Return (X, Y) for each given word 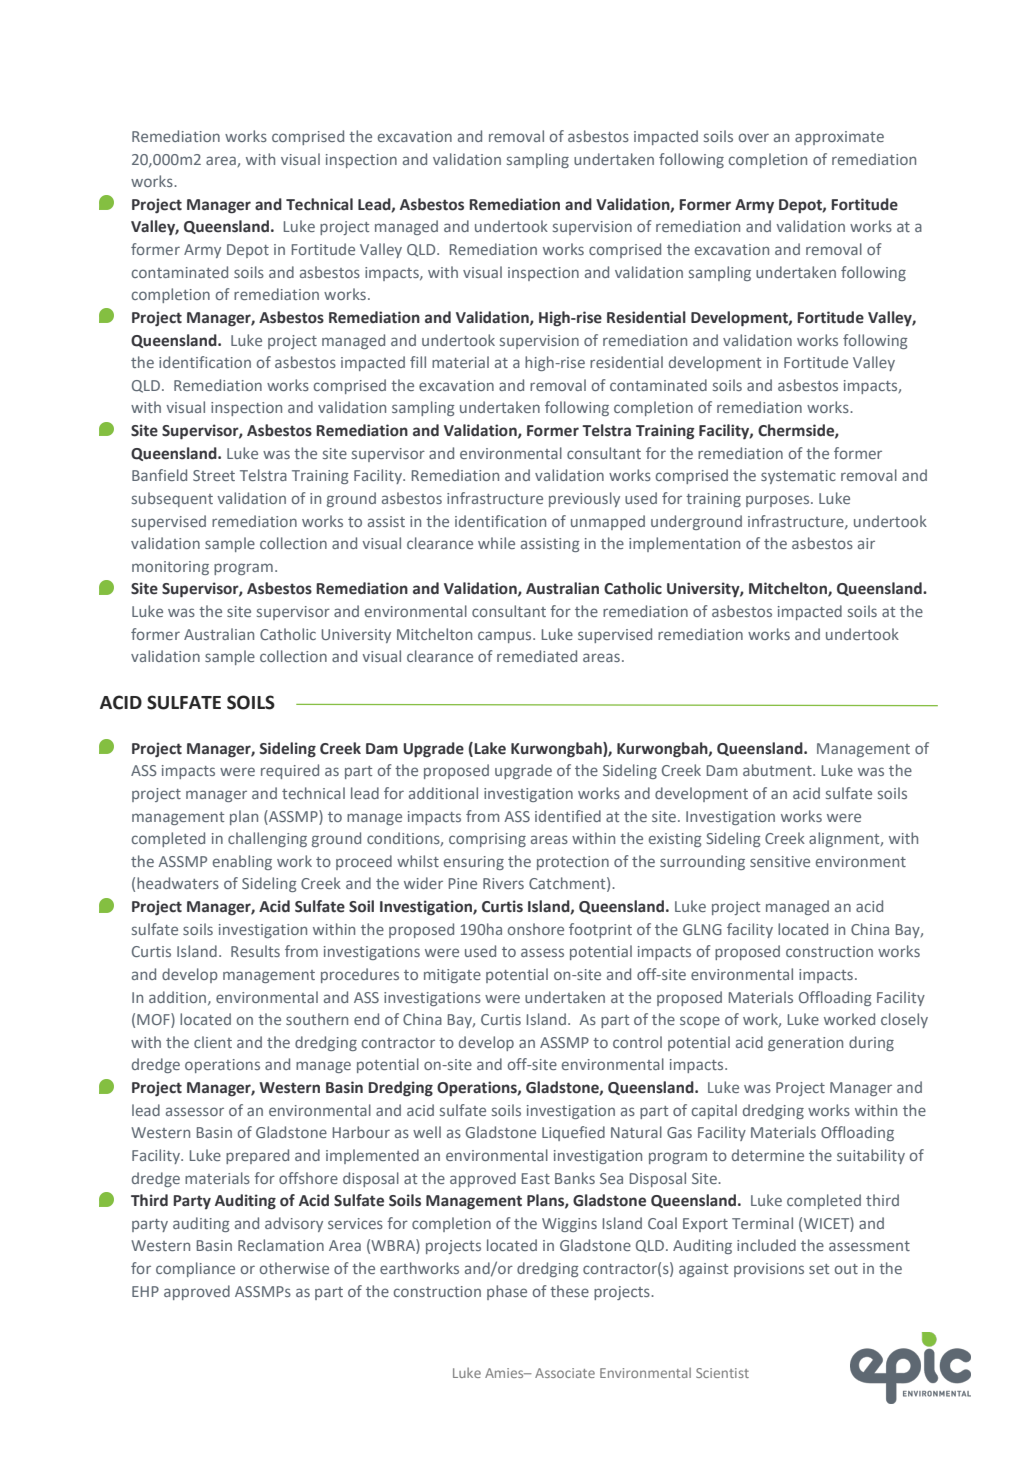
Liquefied (573, 1133)
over (754, 137)
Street (214, 475)
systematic (798, 477)
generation (805, 1044)
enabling (242, 862)
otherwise (294, 1268)
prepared (257, 1156)
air (866, 543)
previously (584, 499)
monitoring (170, 568)
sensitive (780, 861)
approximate (839, 138)
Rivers (503, 883)
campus (506, 637)
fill (418, 362)
